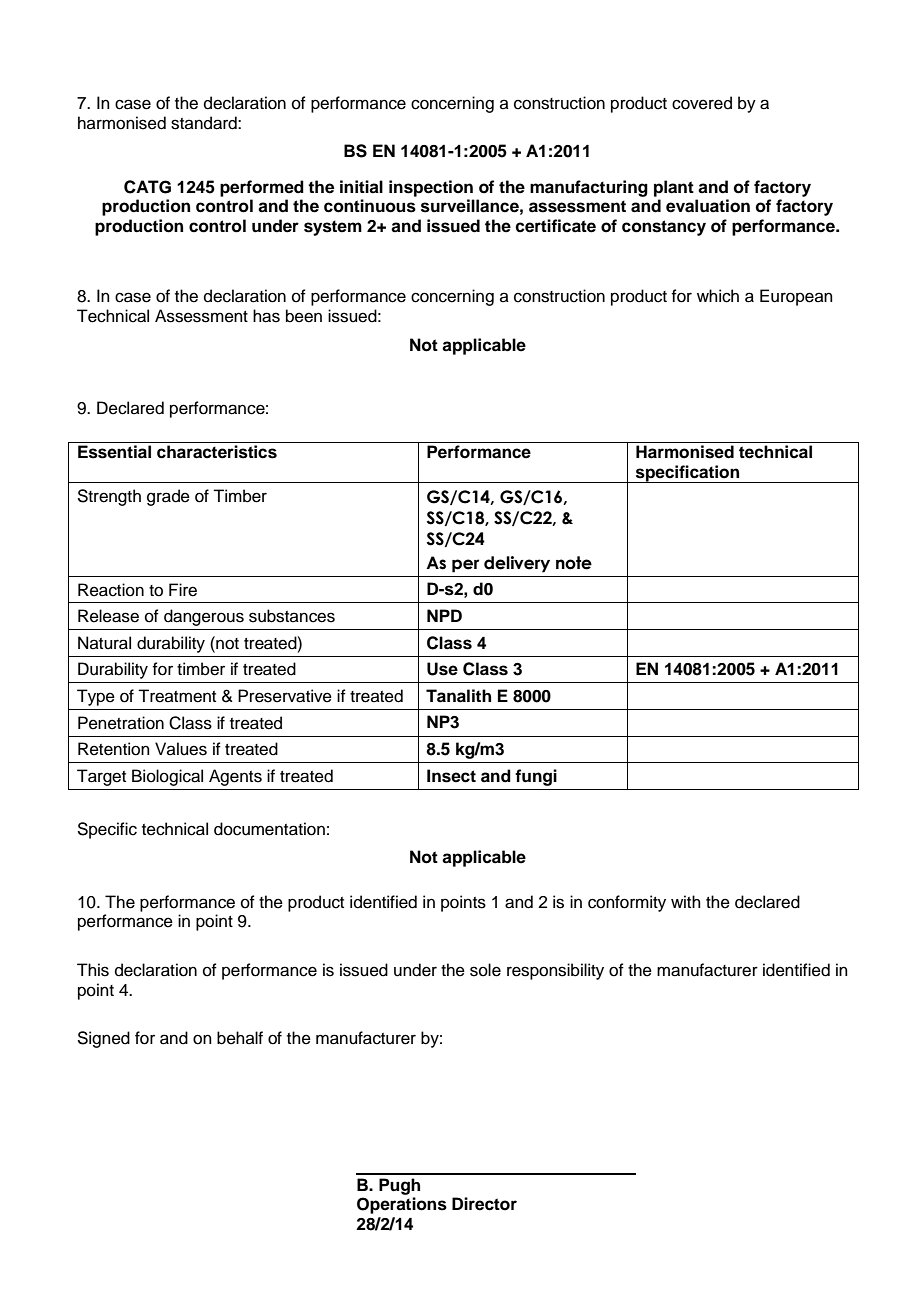  What do you see at coordinates (181, 749) in the document?
I see `Values` at bounding box center [181, 749].
